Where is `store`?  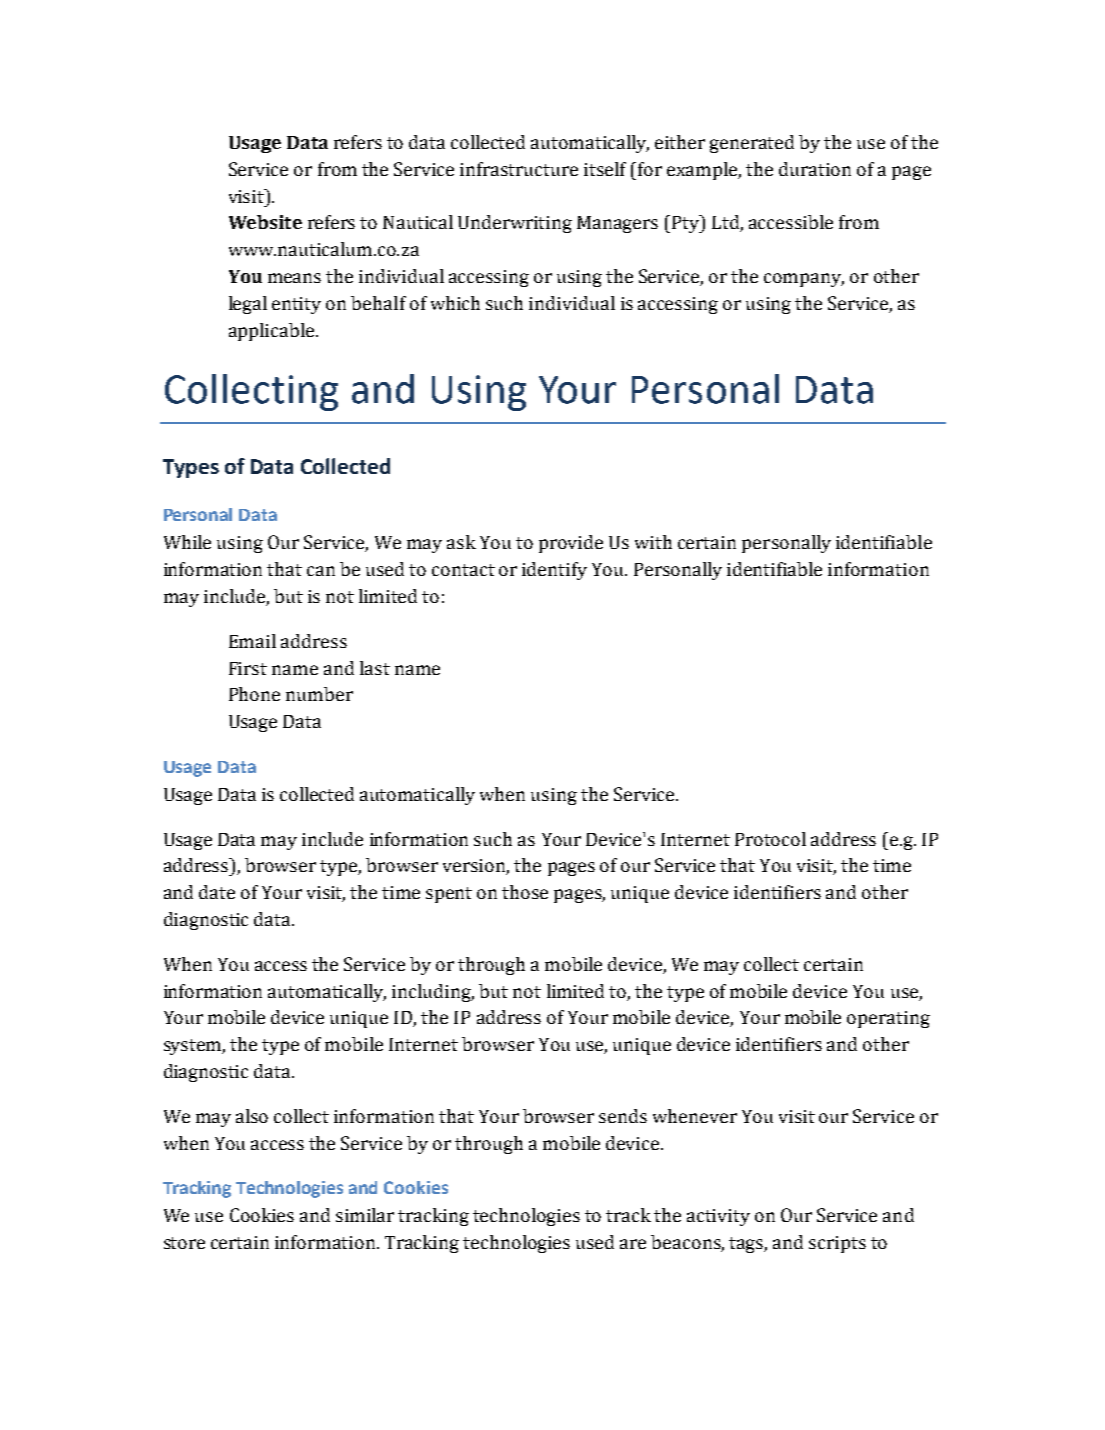
store is located at coordinates (184, 1243).
